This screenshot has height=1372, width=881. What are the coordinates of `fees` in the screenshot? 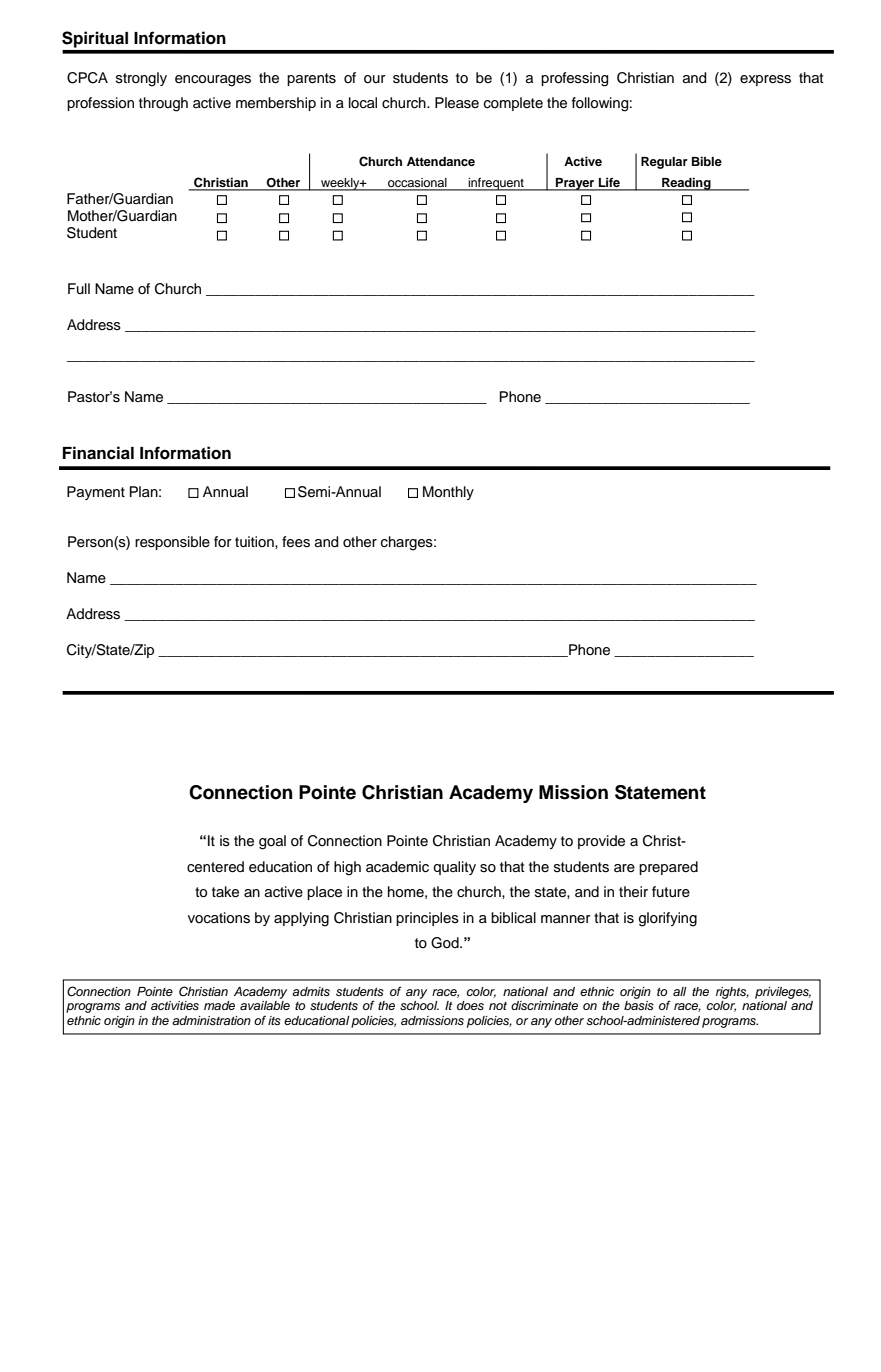 It's located at (296, 542).
